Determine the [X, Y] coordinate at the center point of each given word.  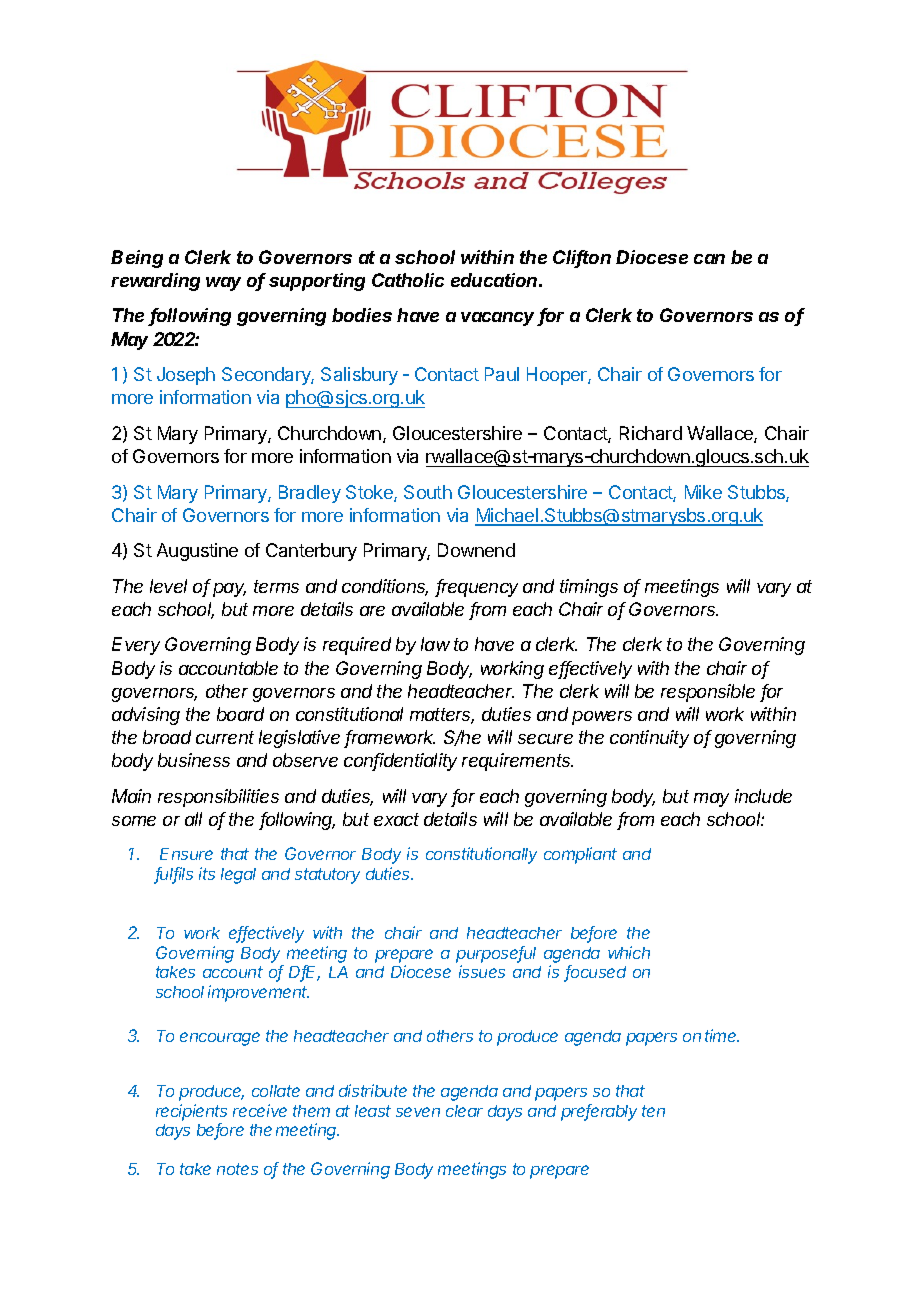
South [428, 492]
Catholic [408, 280]
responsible [708, 693]
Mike [703, 492]
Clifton [582, 258]
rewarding [155, 282]
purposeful [496, 954]
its [207, 873]
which [629, 952]
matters [442, 716]
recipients [191, 1112]
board [240, 714]
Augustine [197, 552]
